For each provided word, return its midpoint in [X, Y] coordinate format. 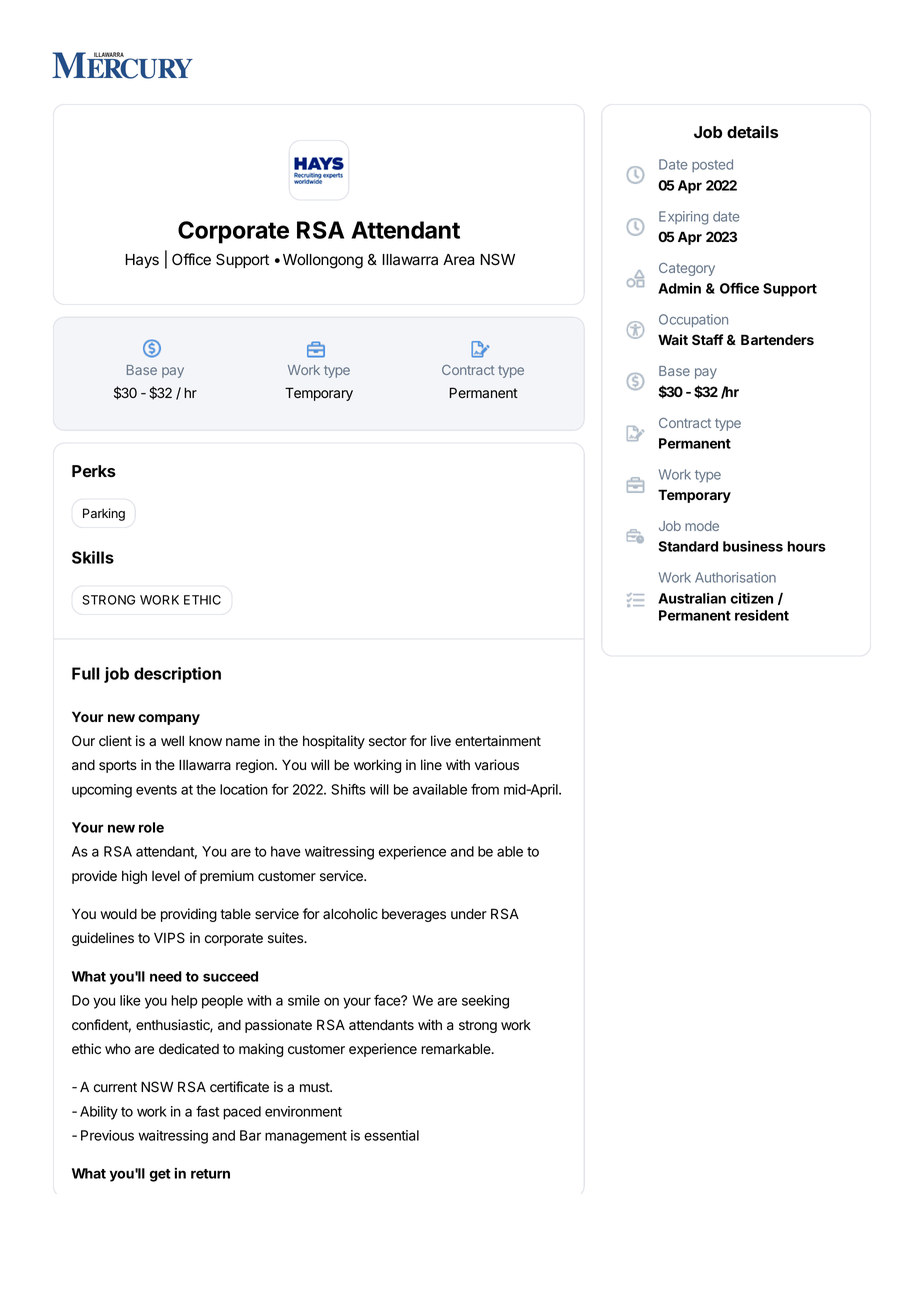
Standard [688, 546]
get [160, 1175]
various [497, 765]
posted [712, 165]
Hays [142, 261]
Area [458, 260]
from [485, 789]
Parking [104, 514]
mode [702, 526]
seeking [485, 1002]
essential [391, 1135]
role [151, 827]
